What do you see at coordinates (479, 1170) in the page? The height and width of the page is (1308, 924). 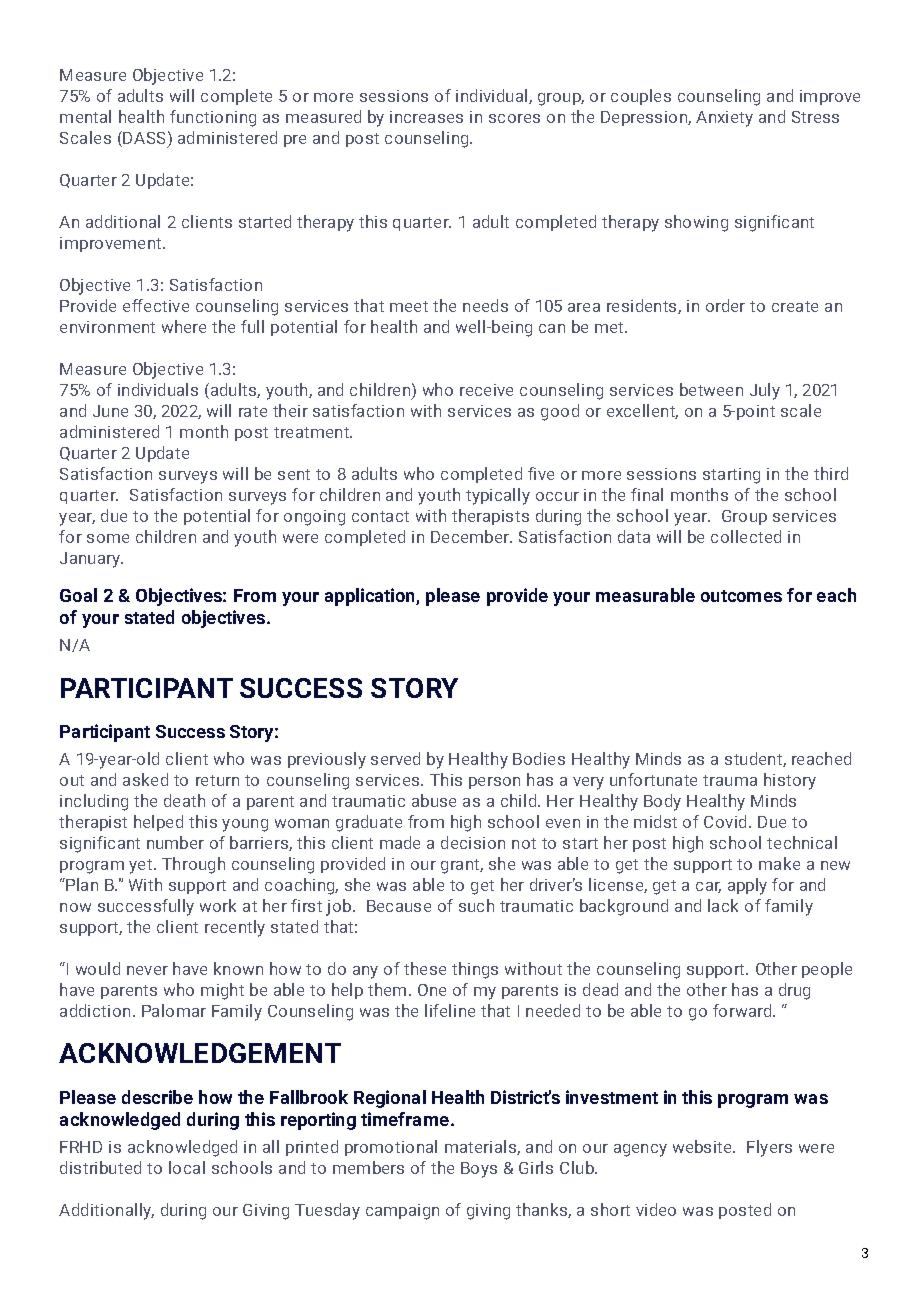 I see `Boys` at bounding box center [479, 1170].
